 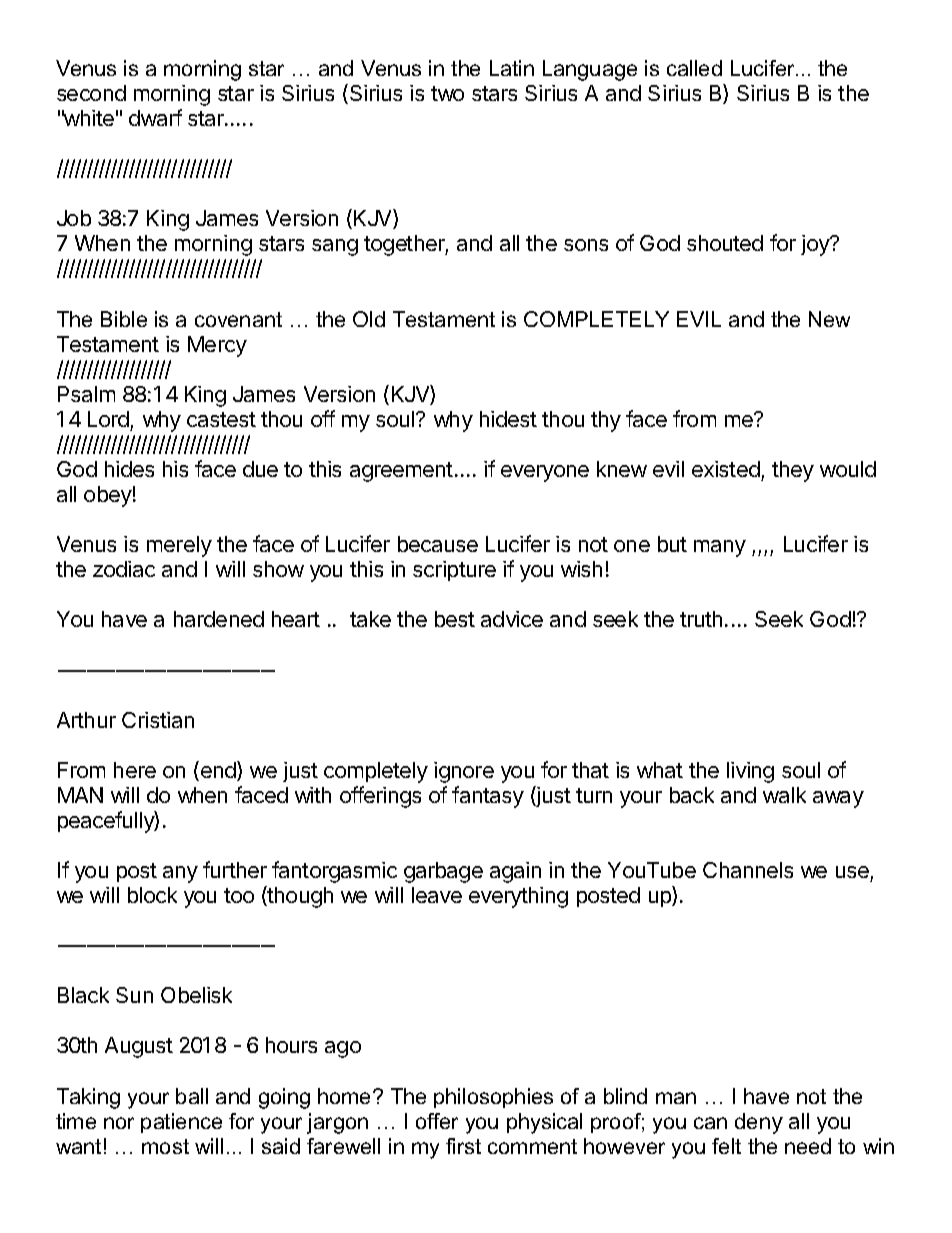 I want to click on truth, so click(x=701, y=619).
